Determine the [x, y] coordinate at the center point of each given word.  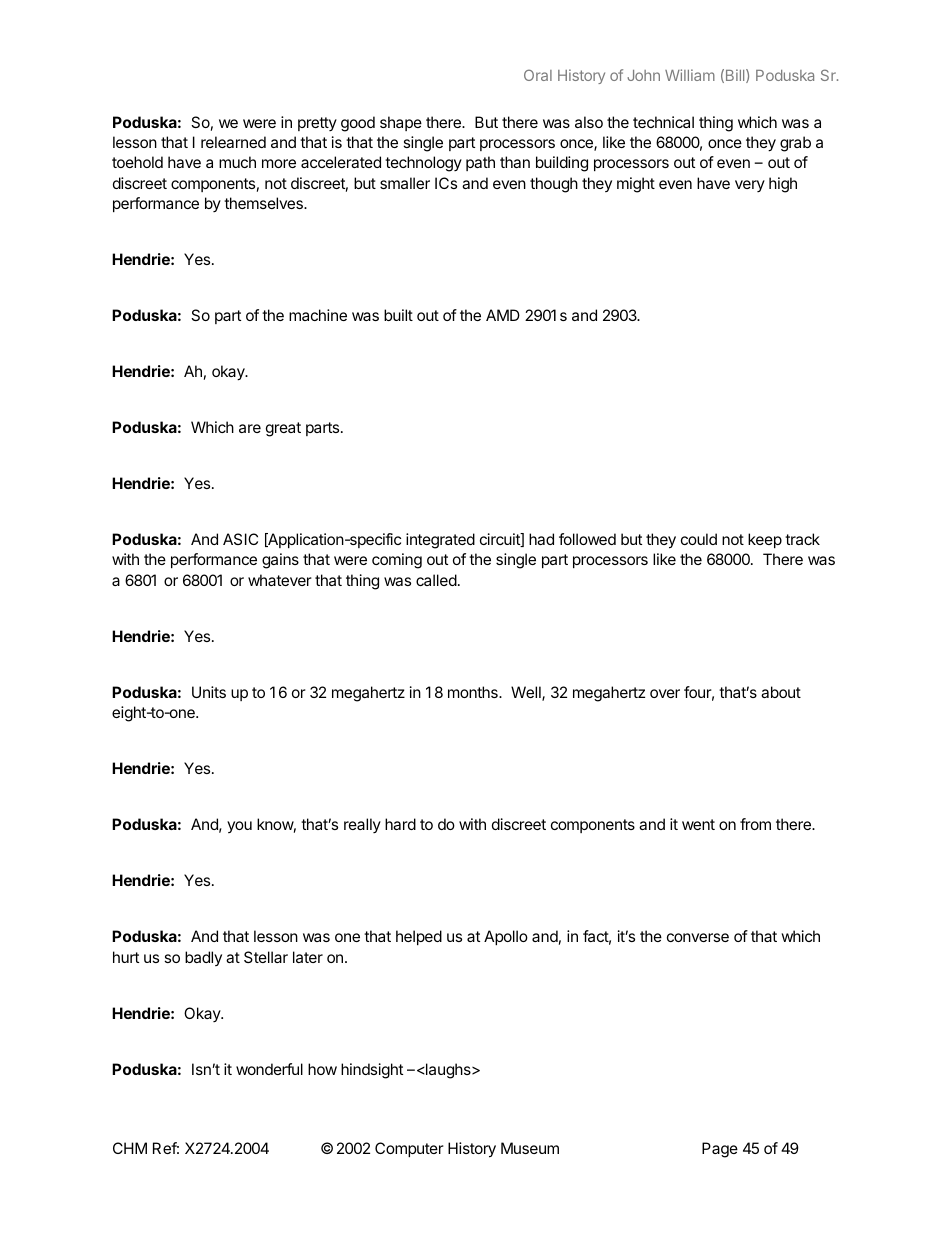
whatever [280, 580]
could [699, 539]
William [690, 75]
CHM [130, 1148]
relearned [233, 142]
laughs [448, 1071]
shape [401, 123]
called [436, 580]
